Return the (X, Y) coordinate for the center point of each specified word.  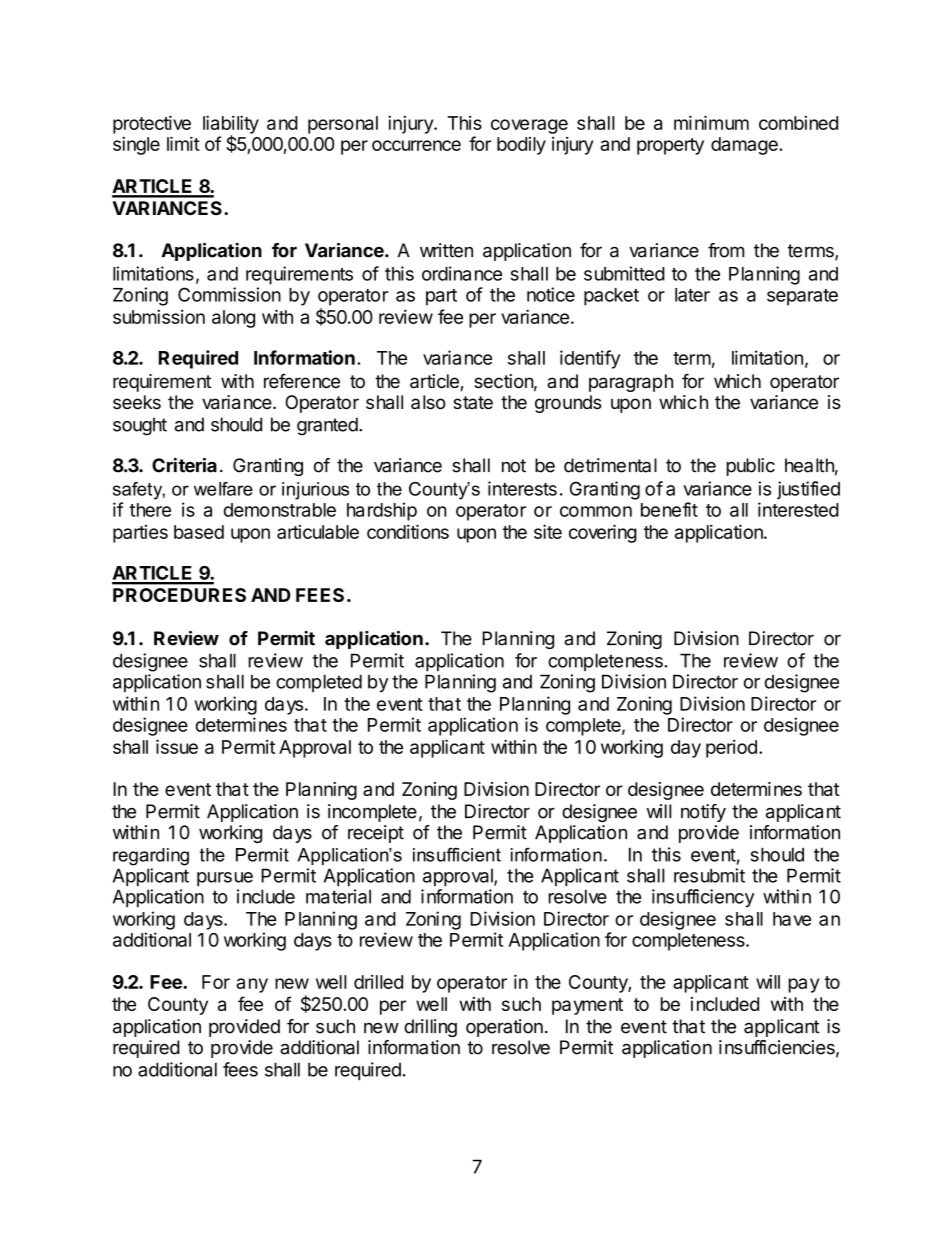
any (252, 985)
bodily (521, 146)
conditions (408, 531)
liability (231, 125)
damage (745, 146)
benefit (669, 509)
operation (504, 1028)
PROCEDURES (179, 595)
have (792, 919)
